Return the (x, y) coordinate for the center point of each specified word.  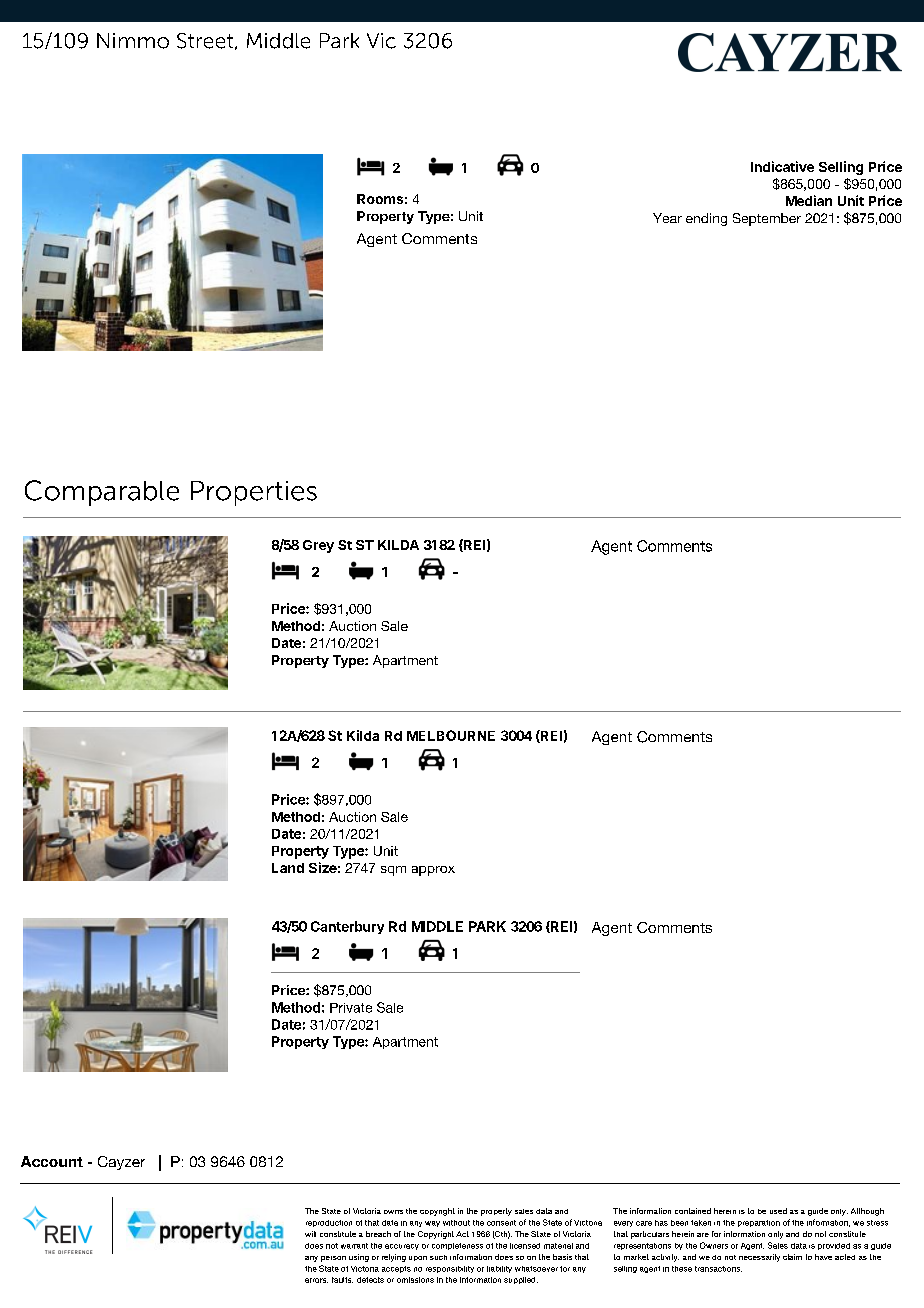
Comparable (102, 493)
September (767, 219)
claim (792, 1257)
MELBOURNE (451, 735)
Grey (318, 546)
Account (52, 1161)
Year (667, 218)
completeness (457, 1246)
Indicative (782, 166)
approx (433, 871)
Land (288, 868)
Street (206, 41)
